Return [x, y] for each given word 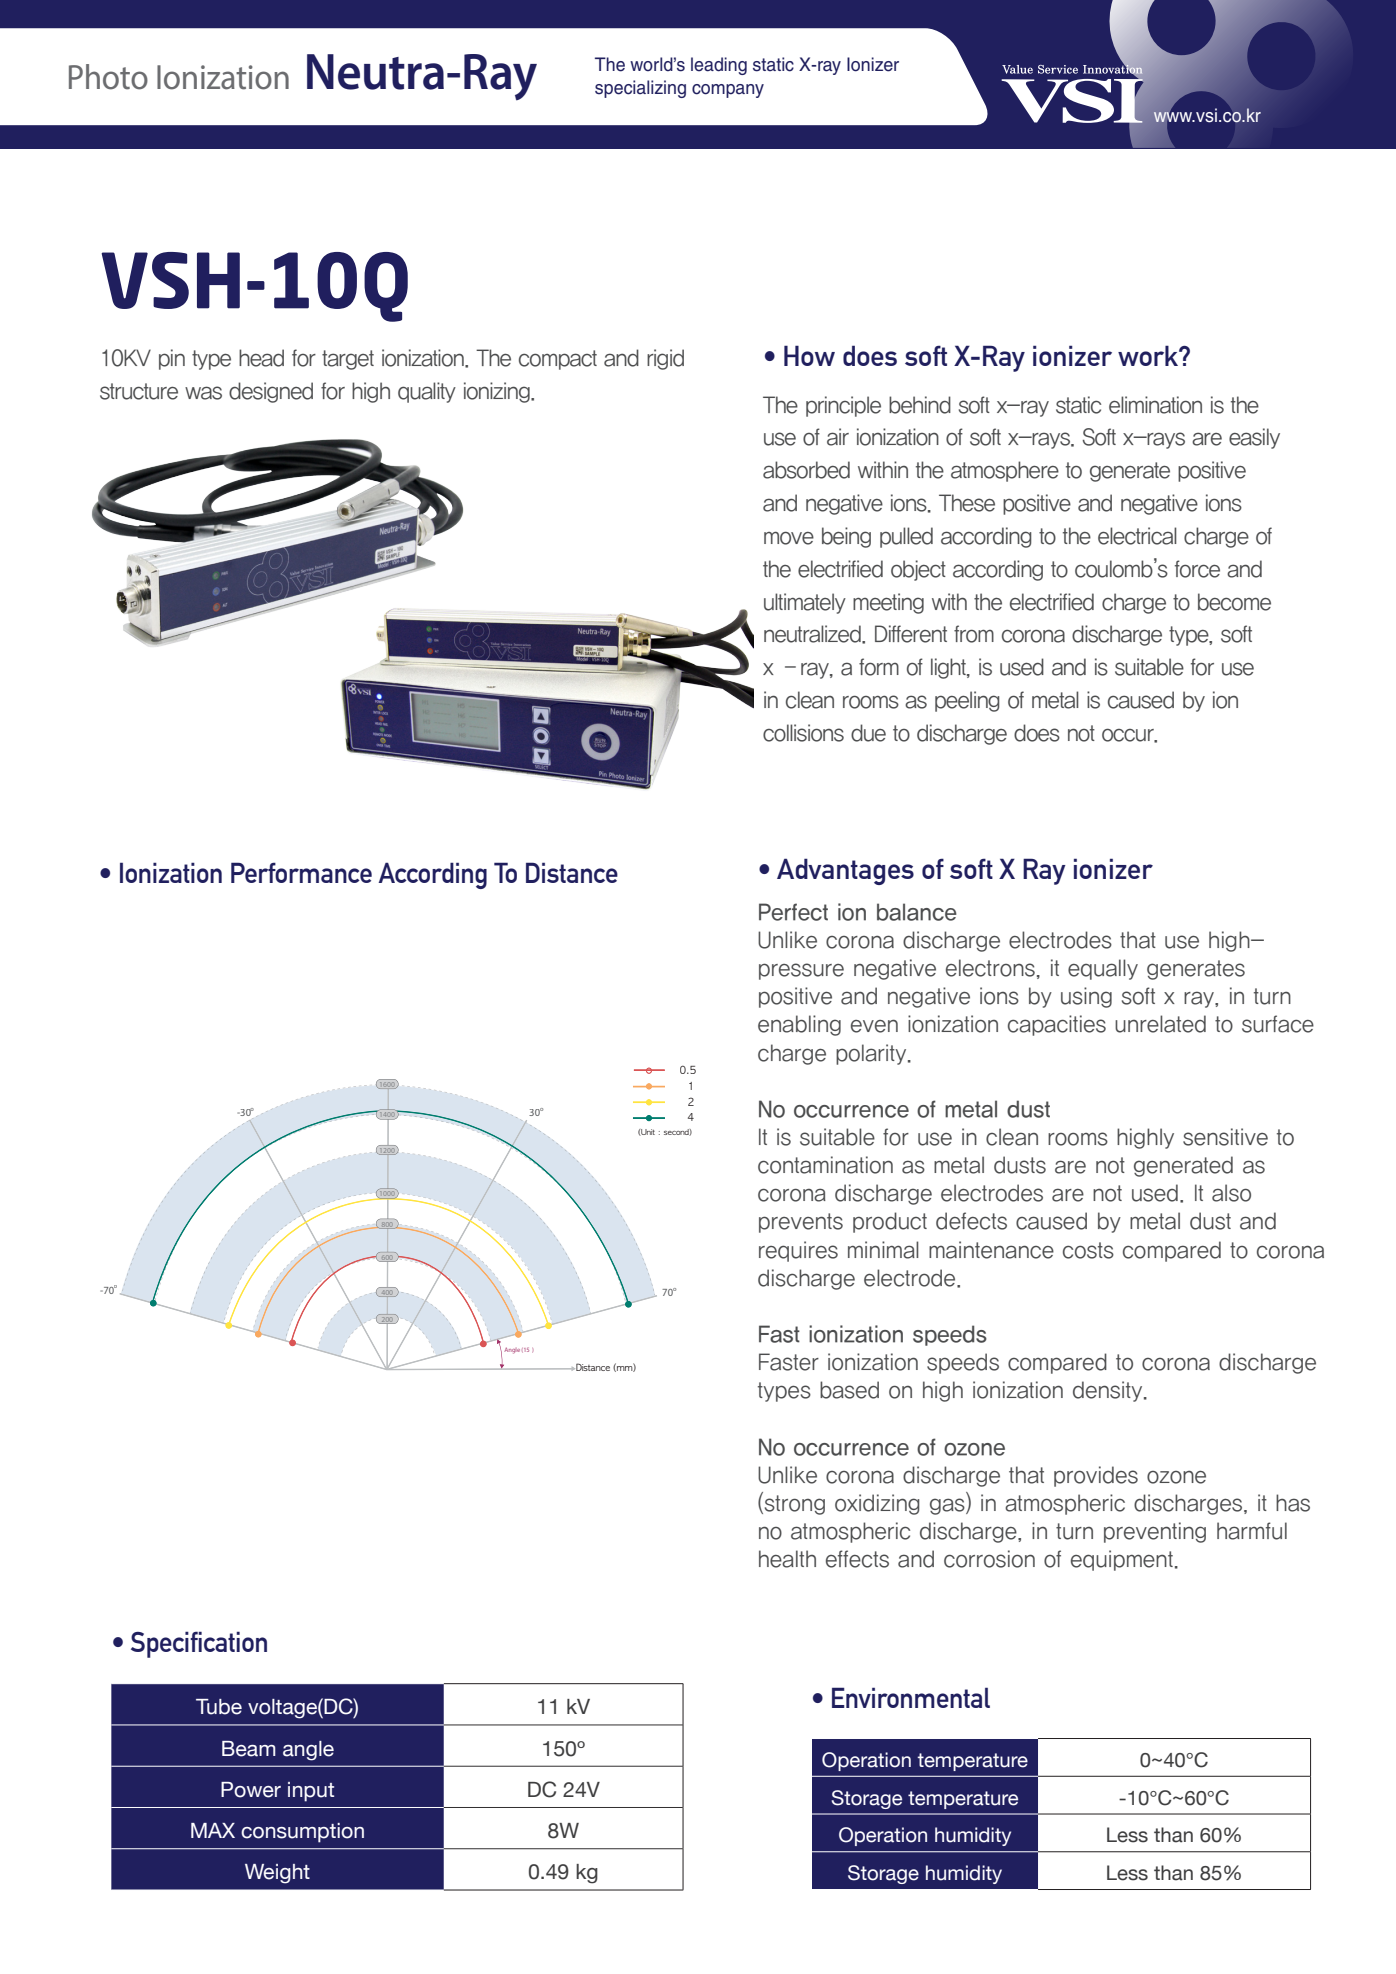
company [728, 91]
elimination [1155, 405]
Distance [572, 872]
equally [1103, 969]
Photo [108, 77]
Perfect [793, 912]
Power [251, 1790]
